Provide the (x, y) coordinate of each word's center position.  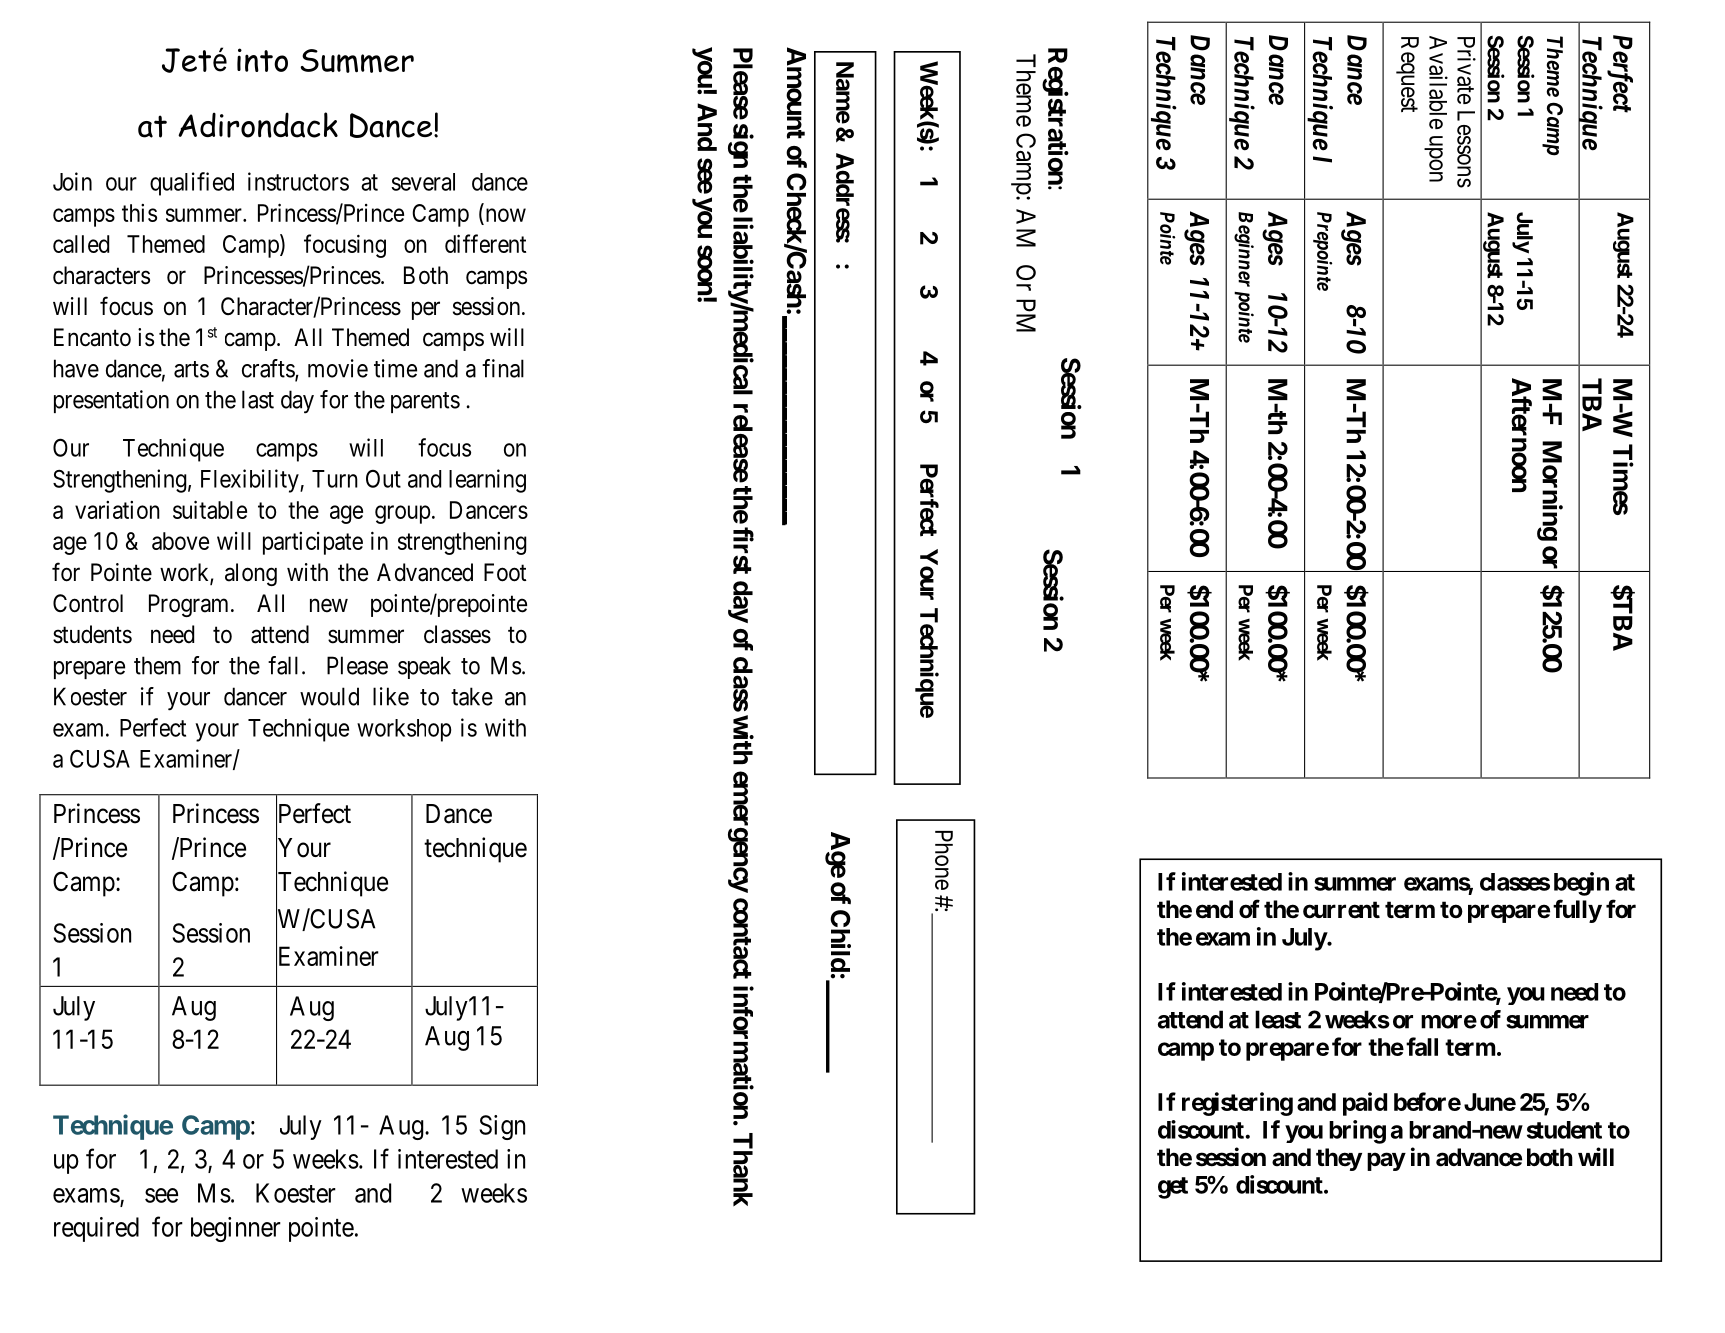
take (472, 696)
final (503, 368)
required (96, 1229)
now (506, 215)
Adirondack (258, 125)
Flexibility (251, 481)
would (329, 696)
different (485, 243)
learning (487, 481)
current (1341, 910)
